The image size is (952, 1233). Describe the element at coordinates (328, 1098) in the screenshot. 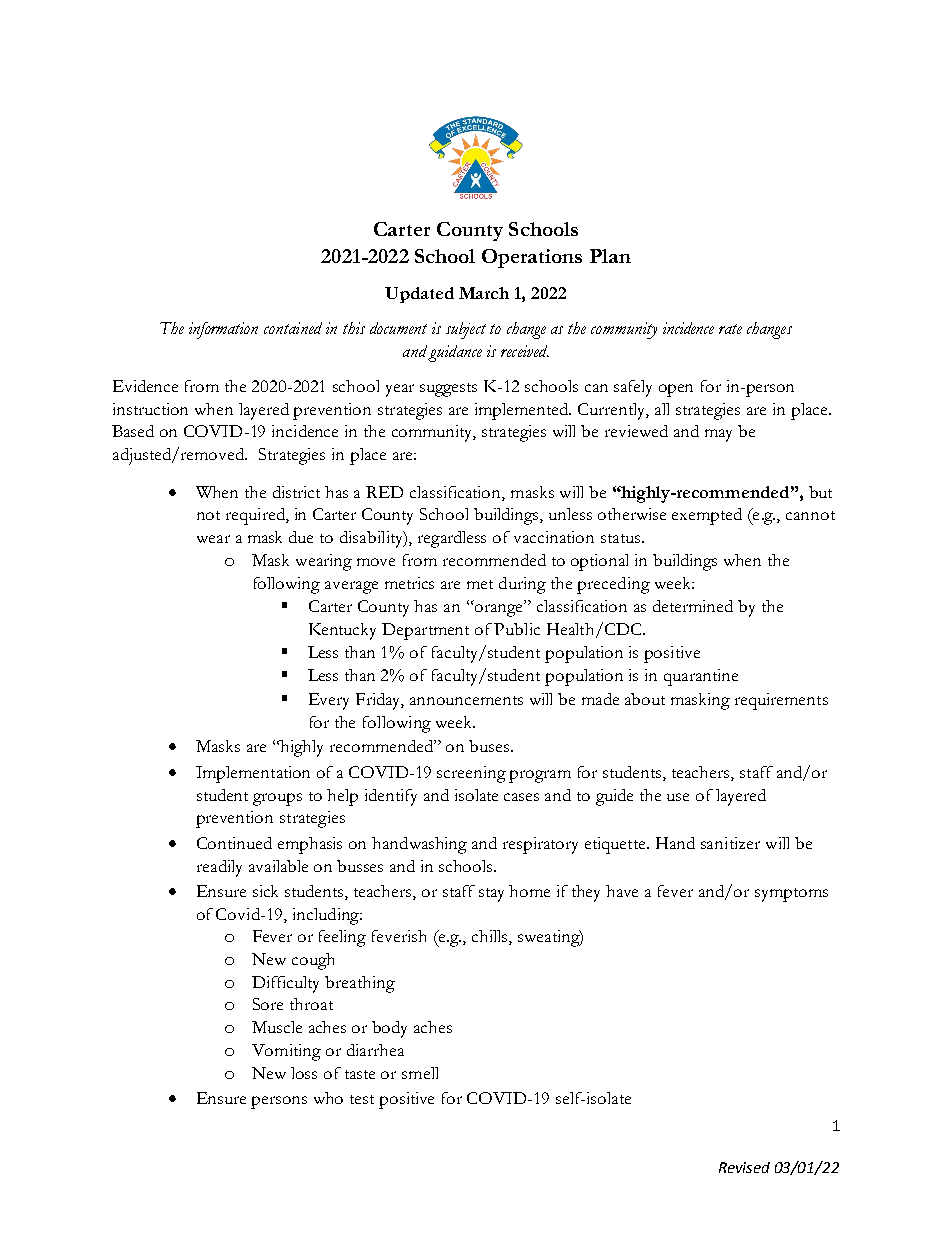

I see `who` at that location.
